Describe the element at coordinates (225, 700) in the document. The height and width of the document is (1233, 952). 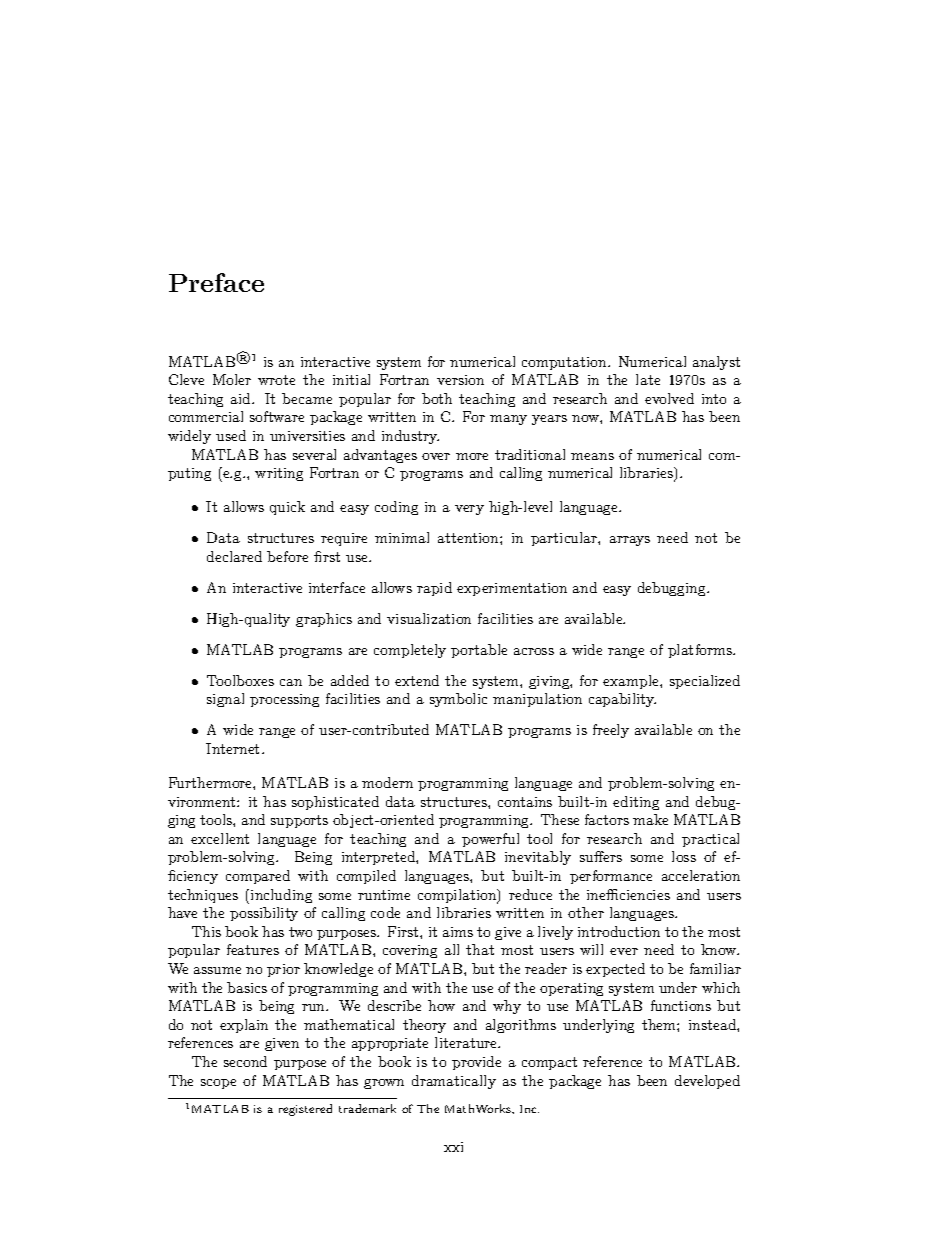
I see `signal` at that location.
